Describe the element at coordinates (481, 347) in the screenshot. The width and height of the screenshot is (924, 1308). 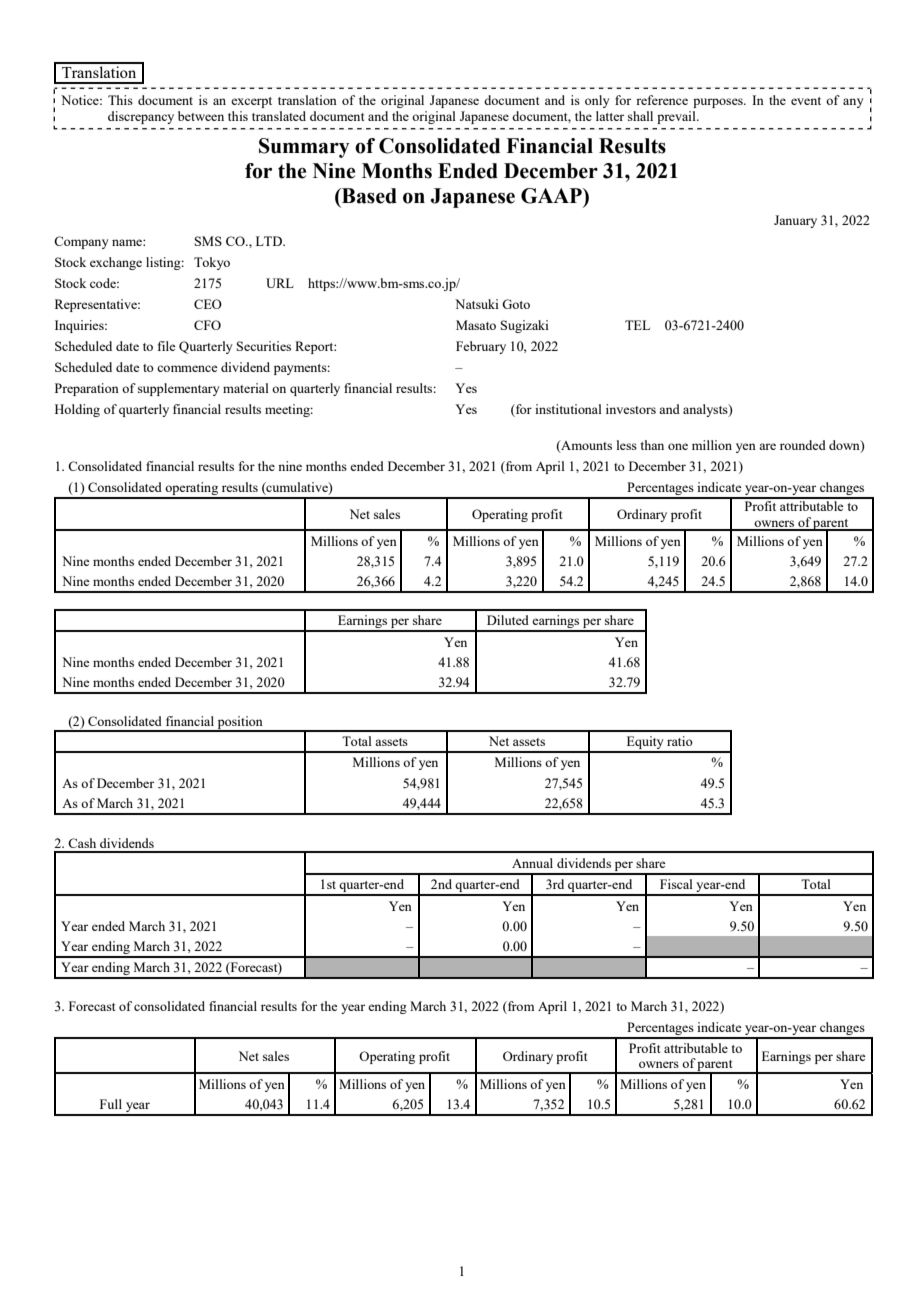
I see `February` at that location.
